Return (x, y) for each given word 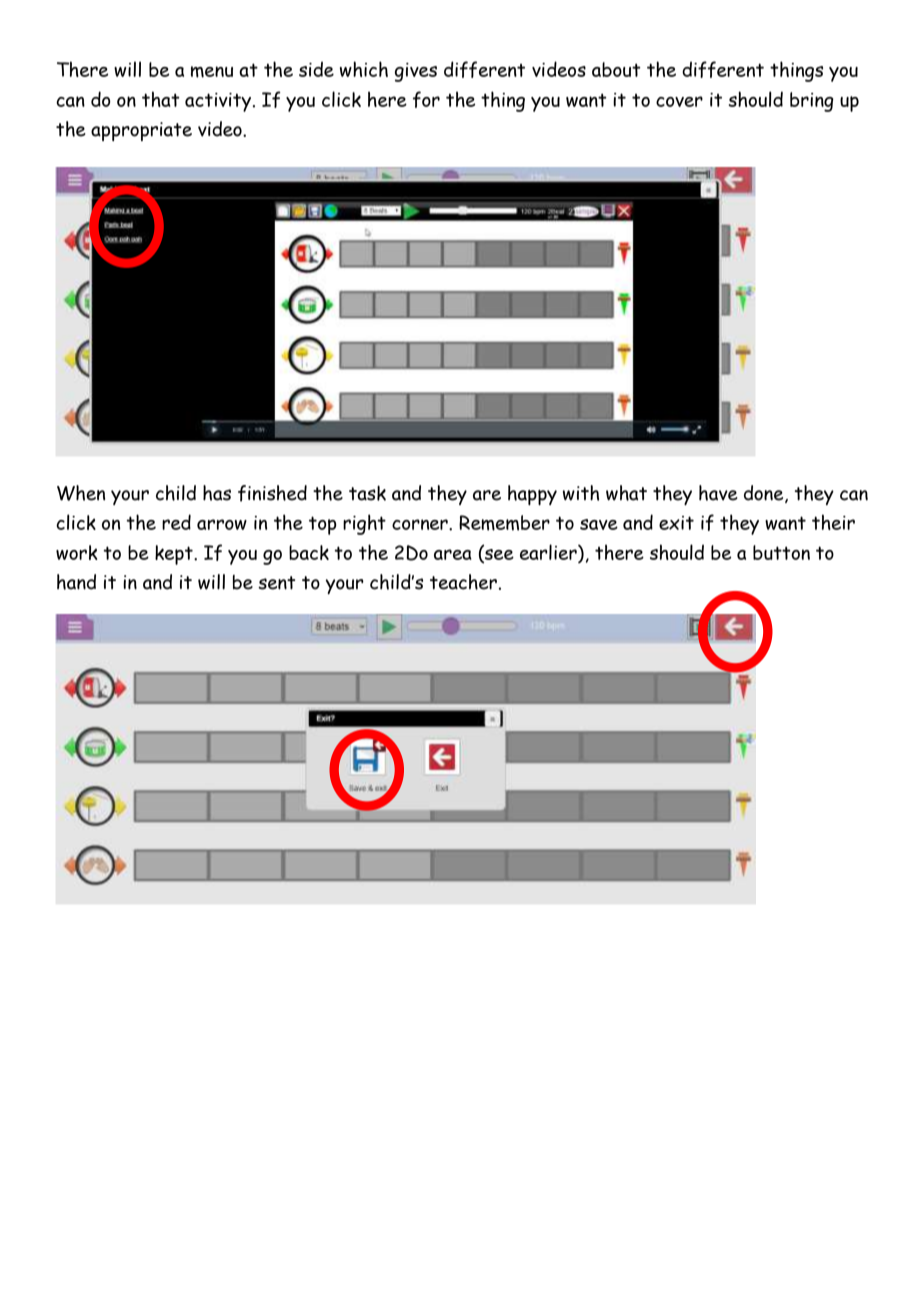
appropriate (141, 131)
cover (679, 101)
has (217, 493)
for (426, 99)
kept (175, 555)
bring (811, 102)
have (718, 493)
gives (416, 72)
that (161, 99)
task (367, 493)
